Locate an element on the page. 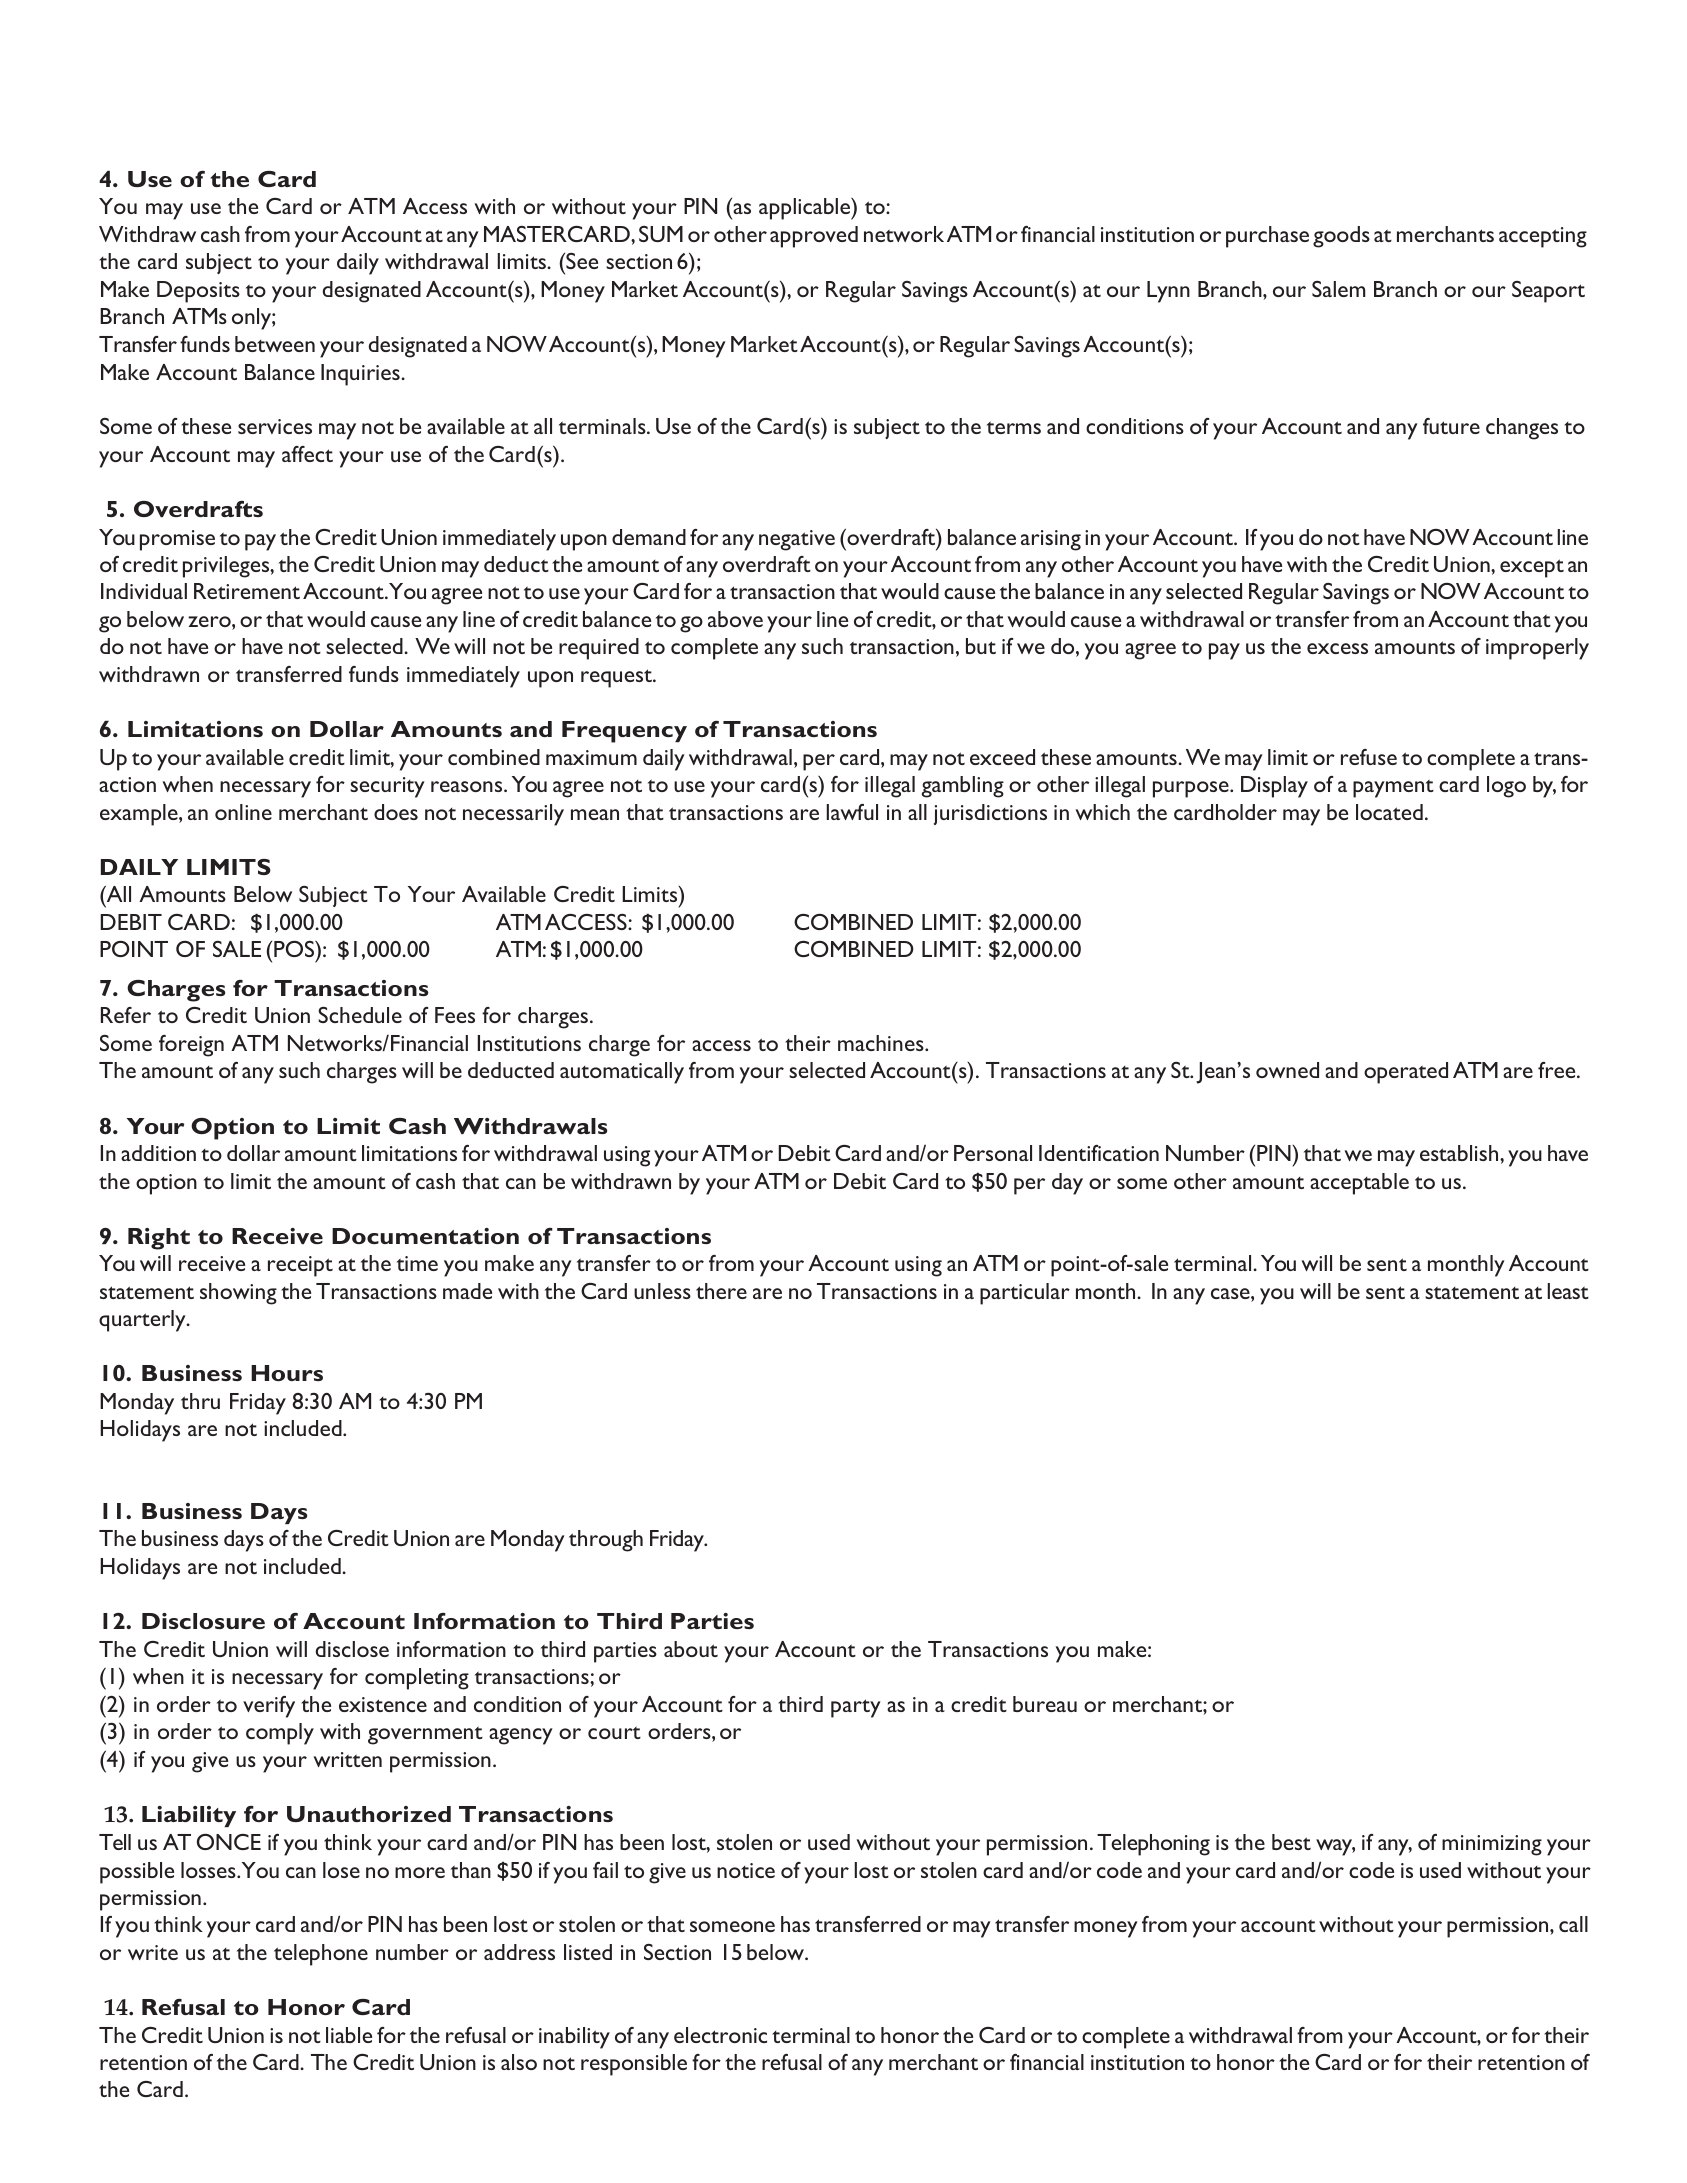 This image has height=2183, width=1687. between is located at coordinates (275, 344).
